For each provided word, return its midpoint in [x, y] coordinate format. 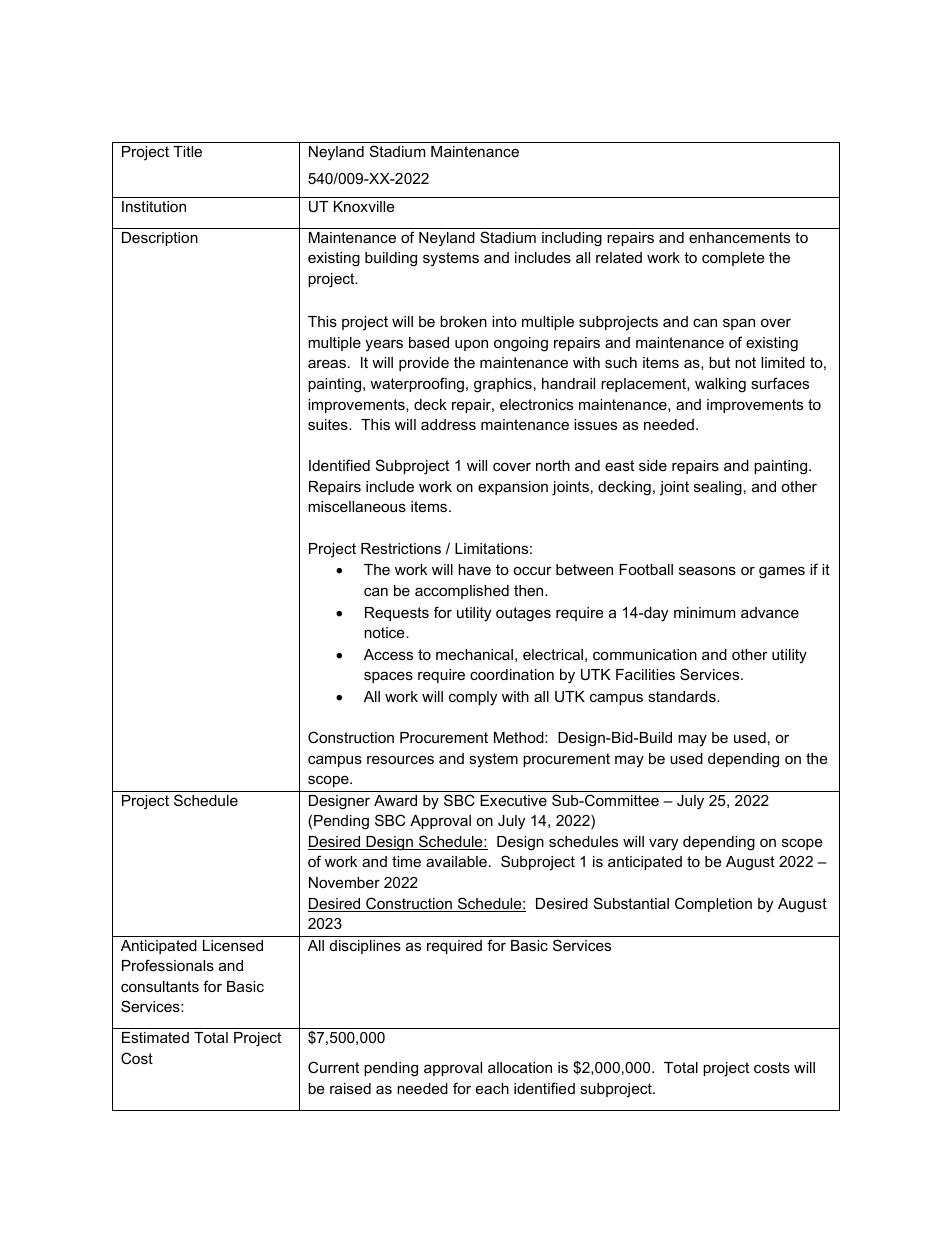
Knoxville [364, 206]
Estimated [155, 1037]
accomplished [462, 592]
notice [385, 632]
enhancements [739, 237]
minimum [704, 612]
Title [187, 151]
